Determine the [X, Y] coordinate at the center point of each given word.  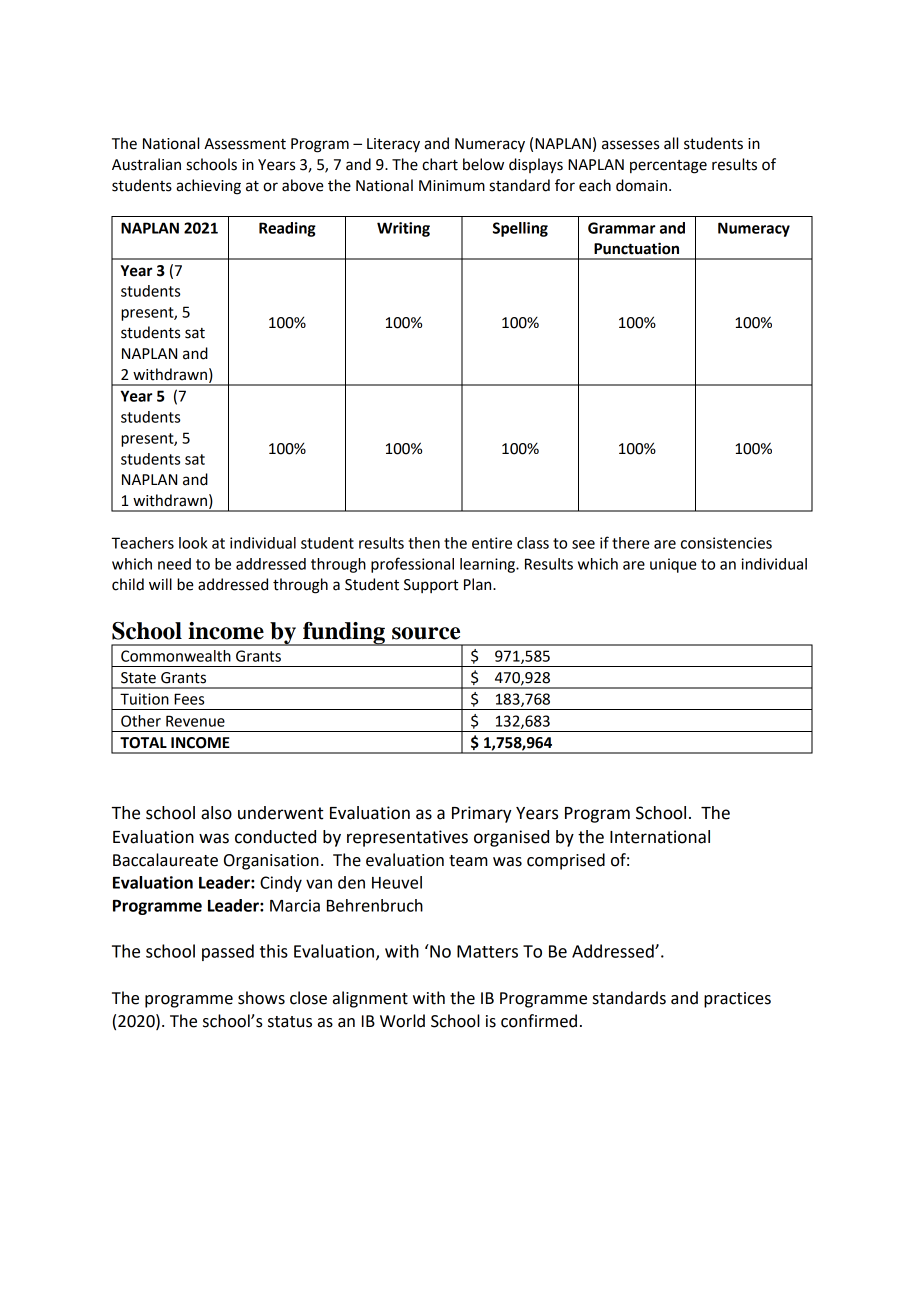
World [402, 1021]
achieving [208, 187]
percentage [668, 167]
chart [440, 164]
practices [737, 1000]
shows [261, 998]
